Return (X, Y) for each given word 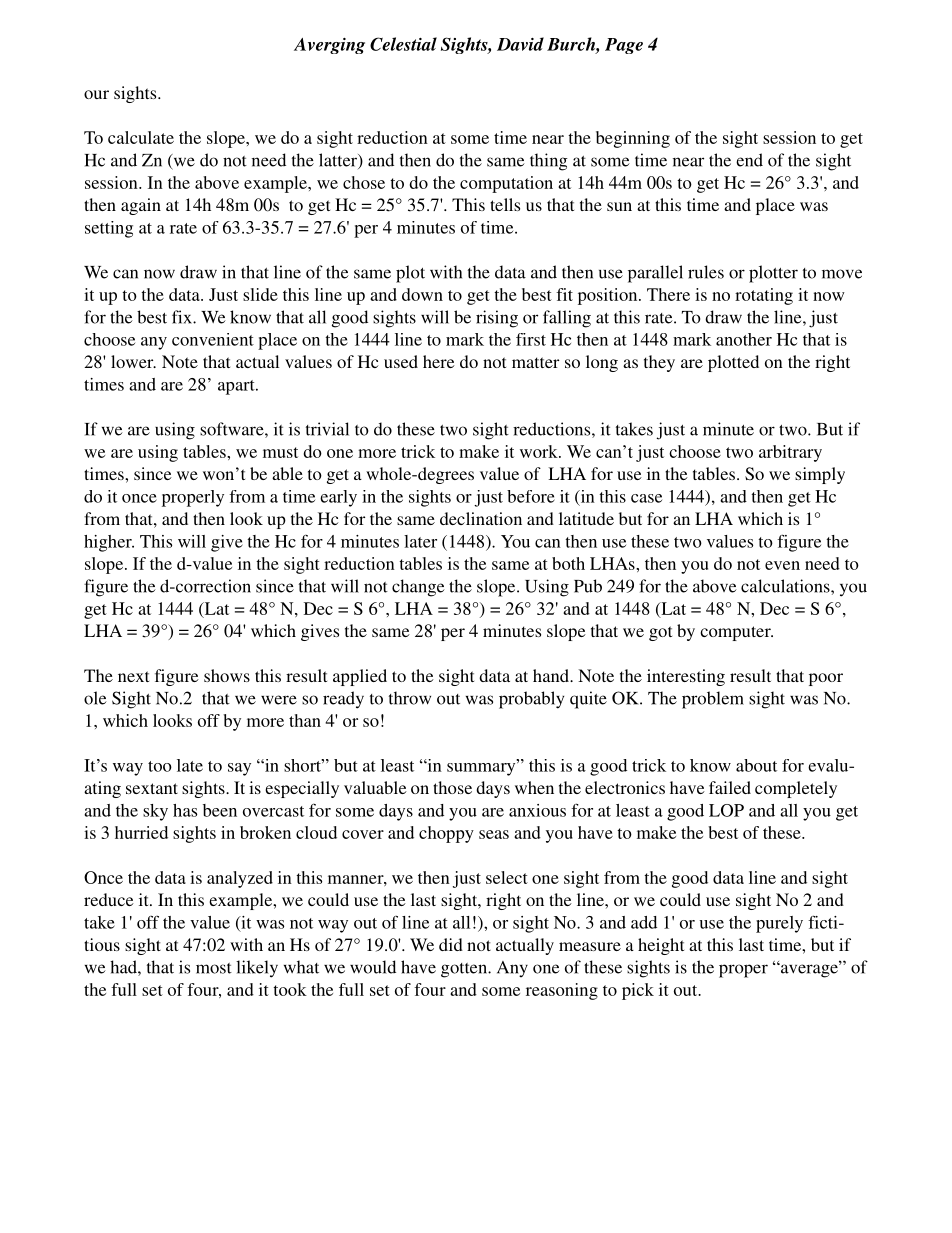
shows (227, 675)
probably (531, 700)
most (214, 968)
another (744, 339)
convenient (213, 339)
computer (736, 633)
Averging (329, 46)
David (520, 44)
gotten (465, 970)
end (749, 160)
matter (535, 362)
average (809, 970)
